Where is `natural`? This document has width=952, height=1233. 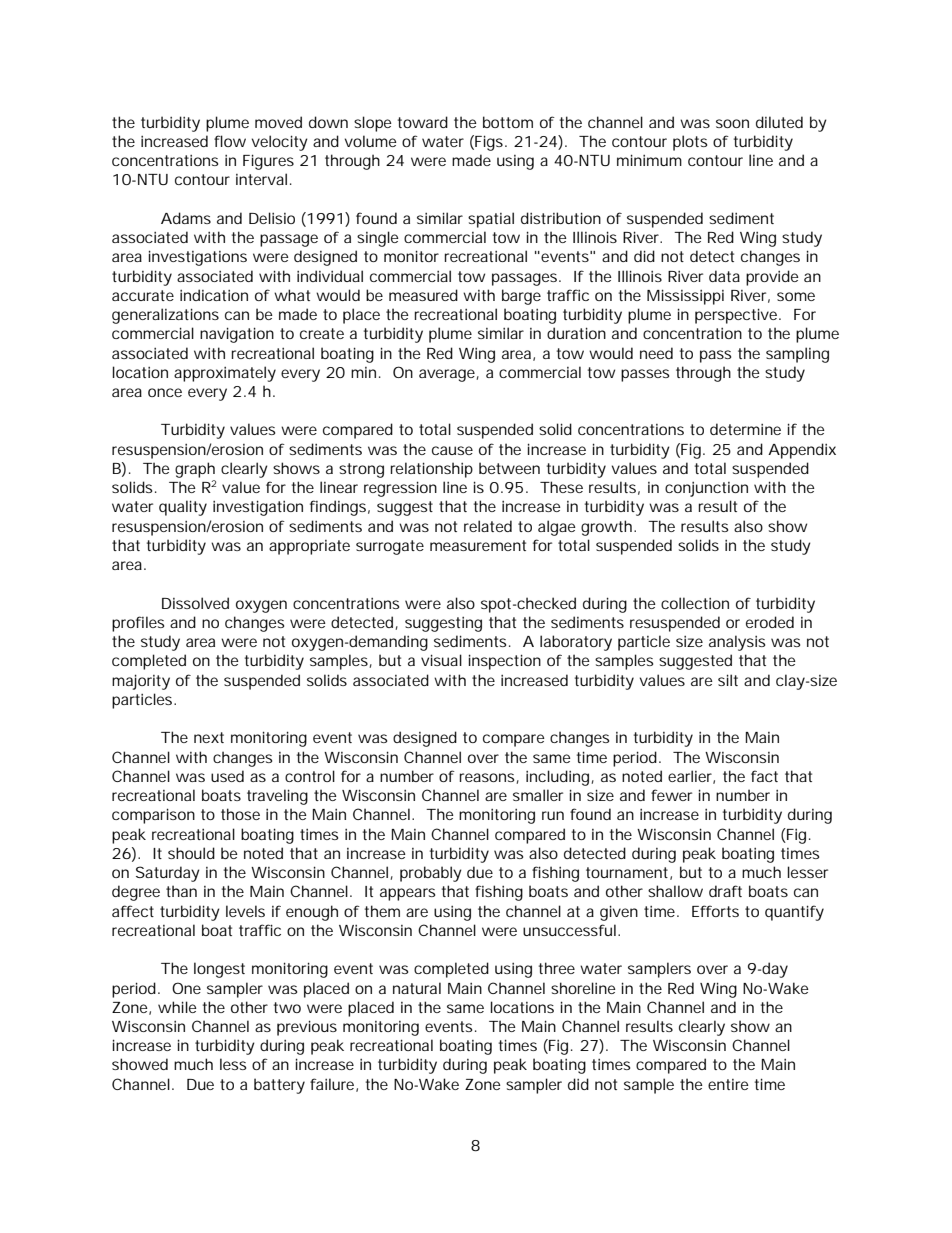
natural is located at coordinates (417, 988).
